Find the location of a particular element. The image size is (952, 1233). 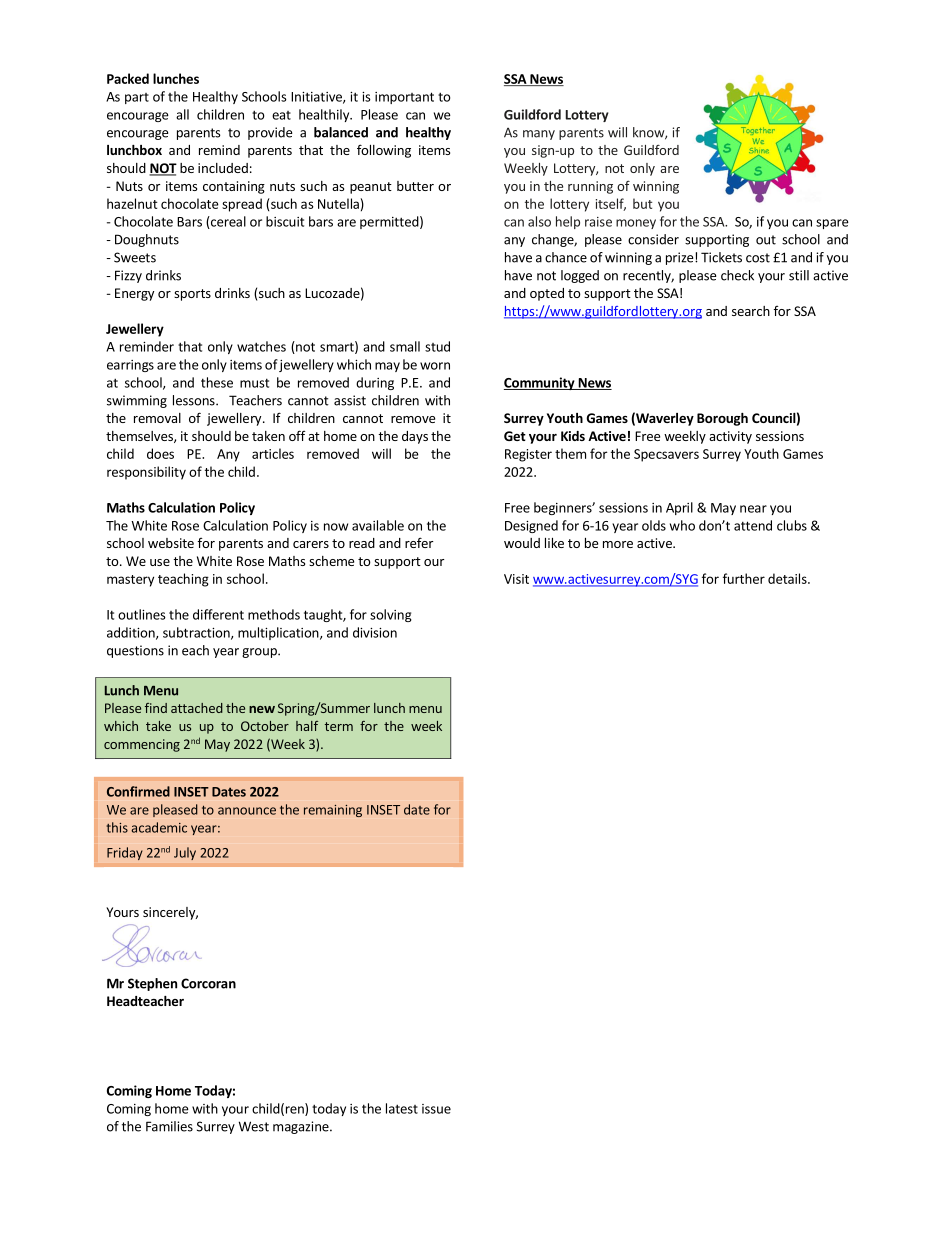

issue is located at coordinates (436, 1109).
